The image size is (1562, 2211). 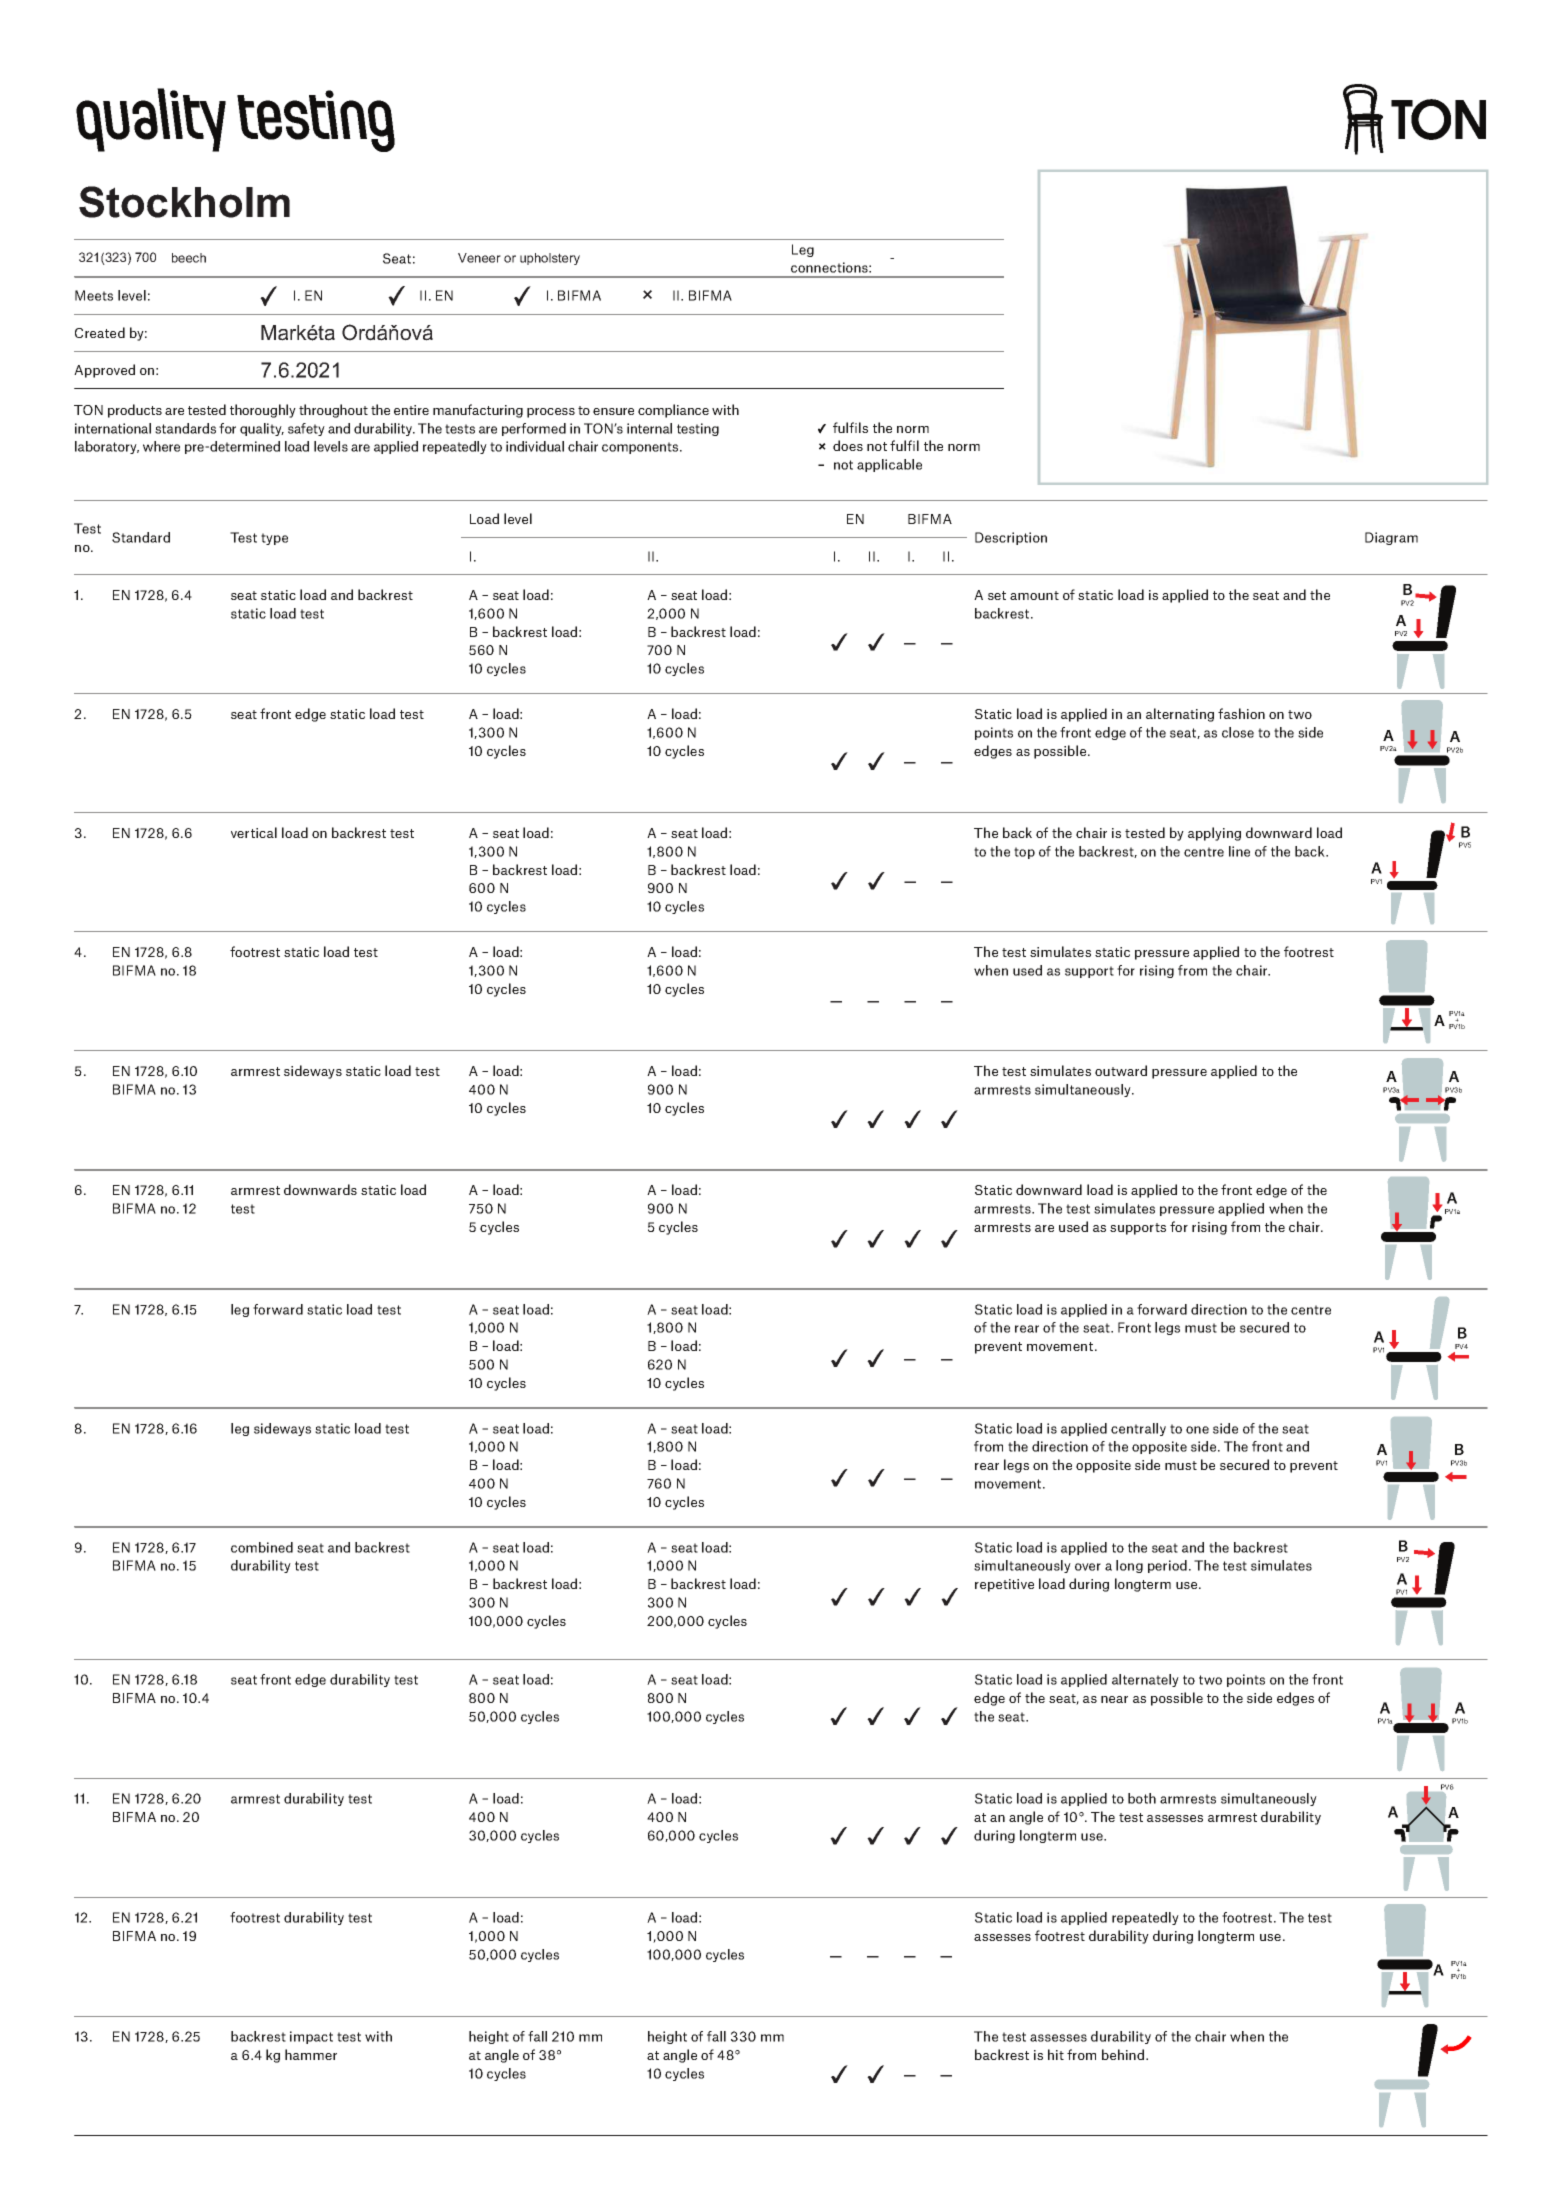 What do you see at coordinates (1056, 2054) in the document?
I see `hit` at bounding box center [1056, 2054].
